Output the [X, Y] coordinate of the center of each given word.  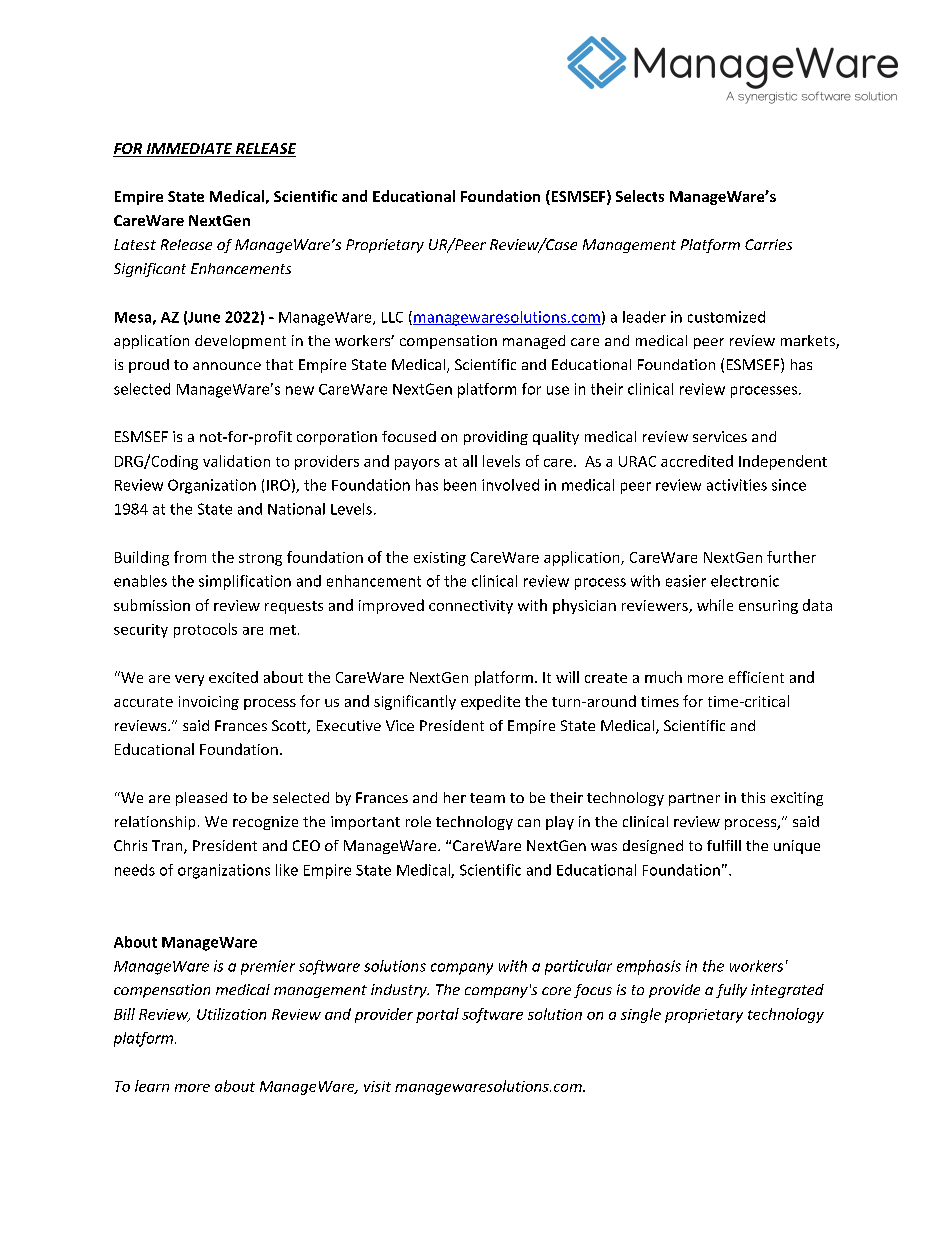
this [753, 797]
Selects [640, 196]
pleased [201, 799]
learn [152, 1086]
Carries [768, 244]
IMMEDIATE [189, 148]
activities [737, 485]
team [487, 798]
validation [236, 461]
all [470, 461]
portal [437, 1015]
